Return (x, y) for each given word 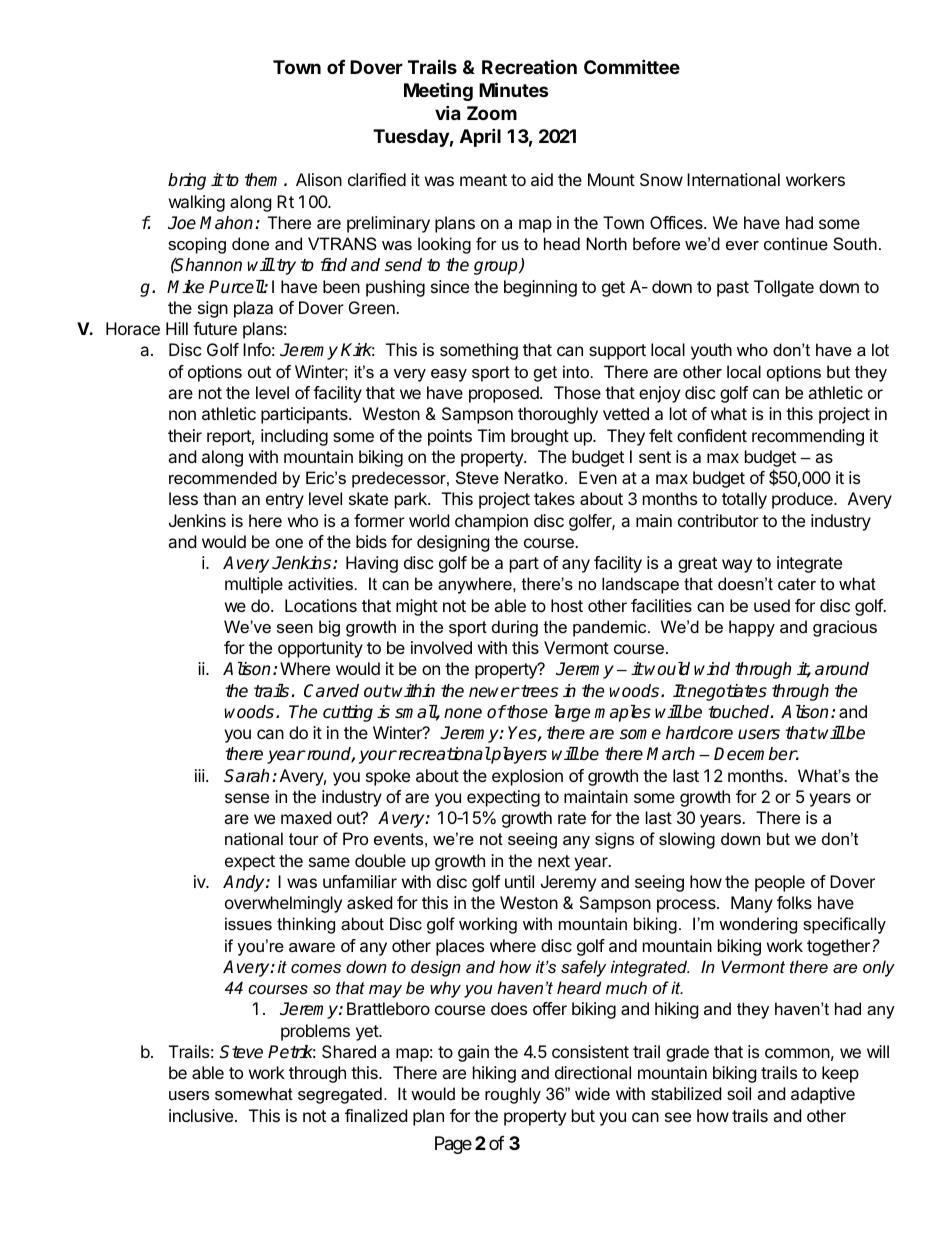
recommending (808, 437)
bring (187, 181)
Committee (632, 66)
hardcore (699, 733)
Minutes (514, 89)
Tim (491, 435)
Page (453, 1145)
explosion (527, 777)
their (185, 435)
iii (200, 775)
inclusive (201, 1115)
